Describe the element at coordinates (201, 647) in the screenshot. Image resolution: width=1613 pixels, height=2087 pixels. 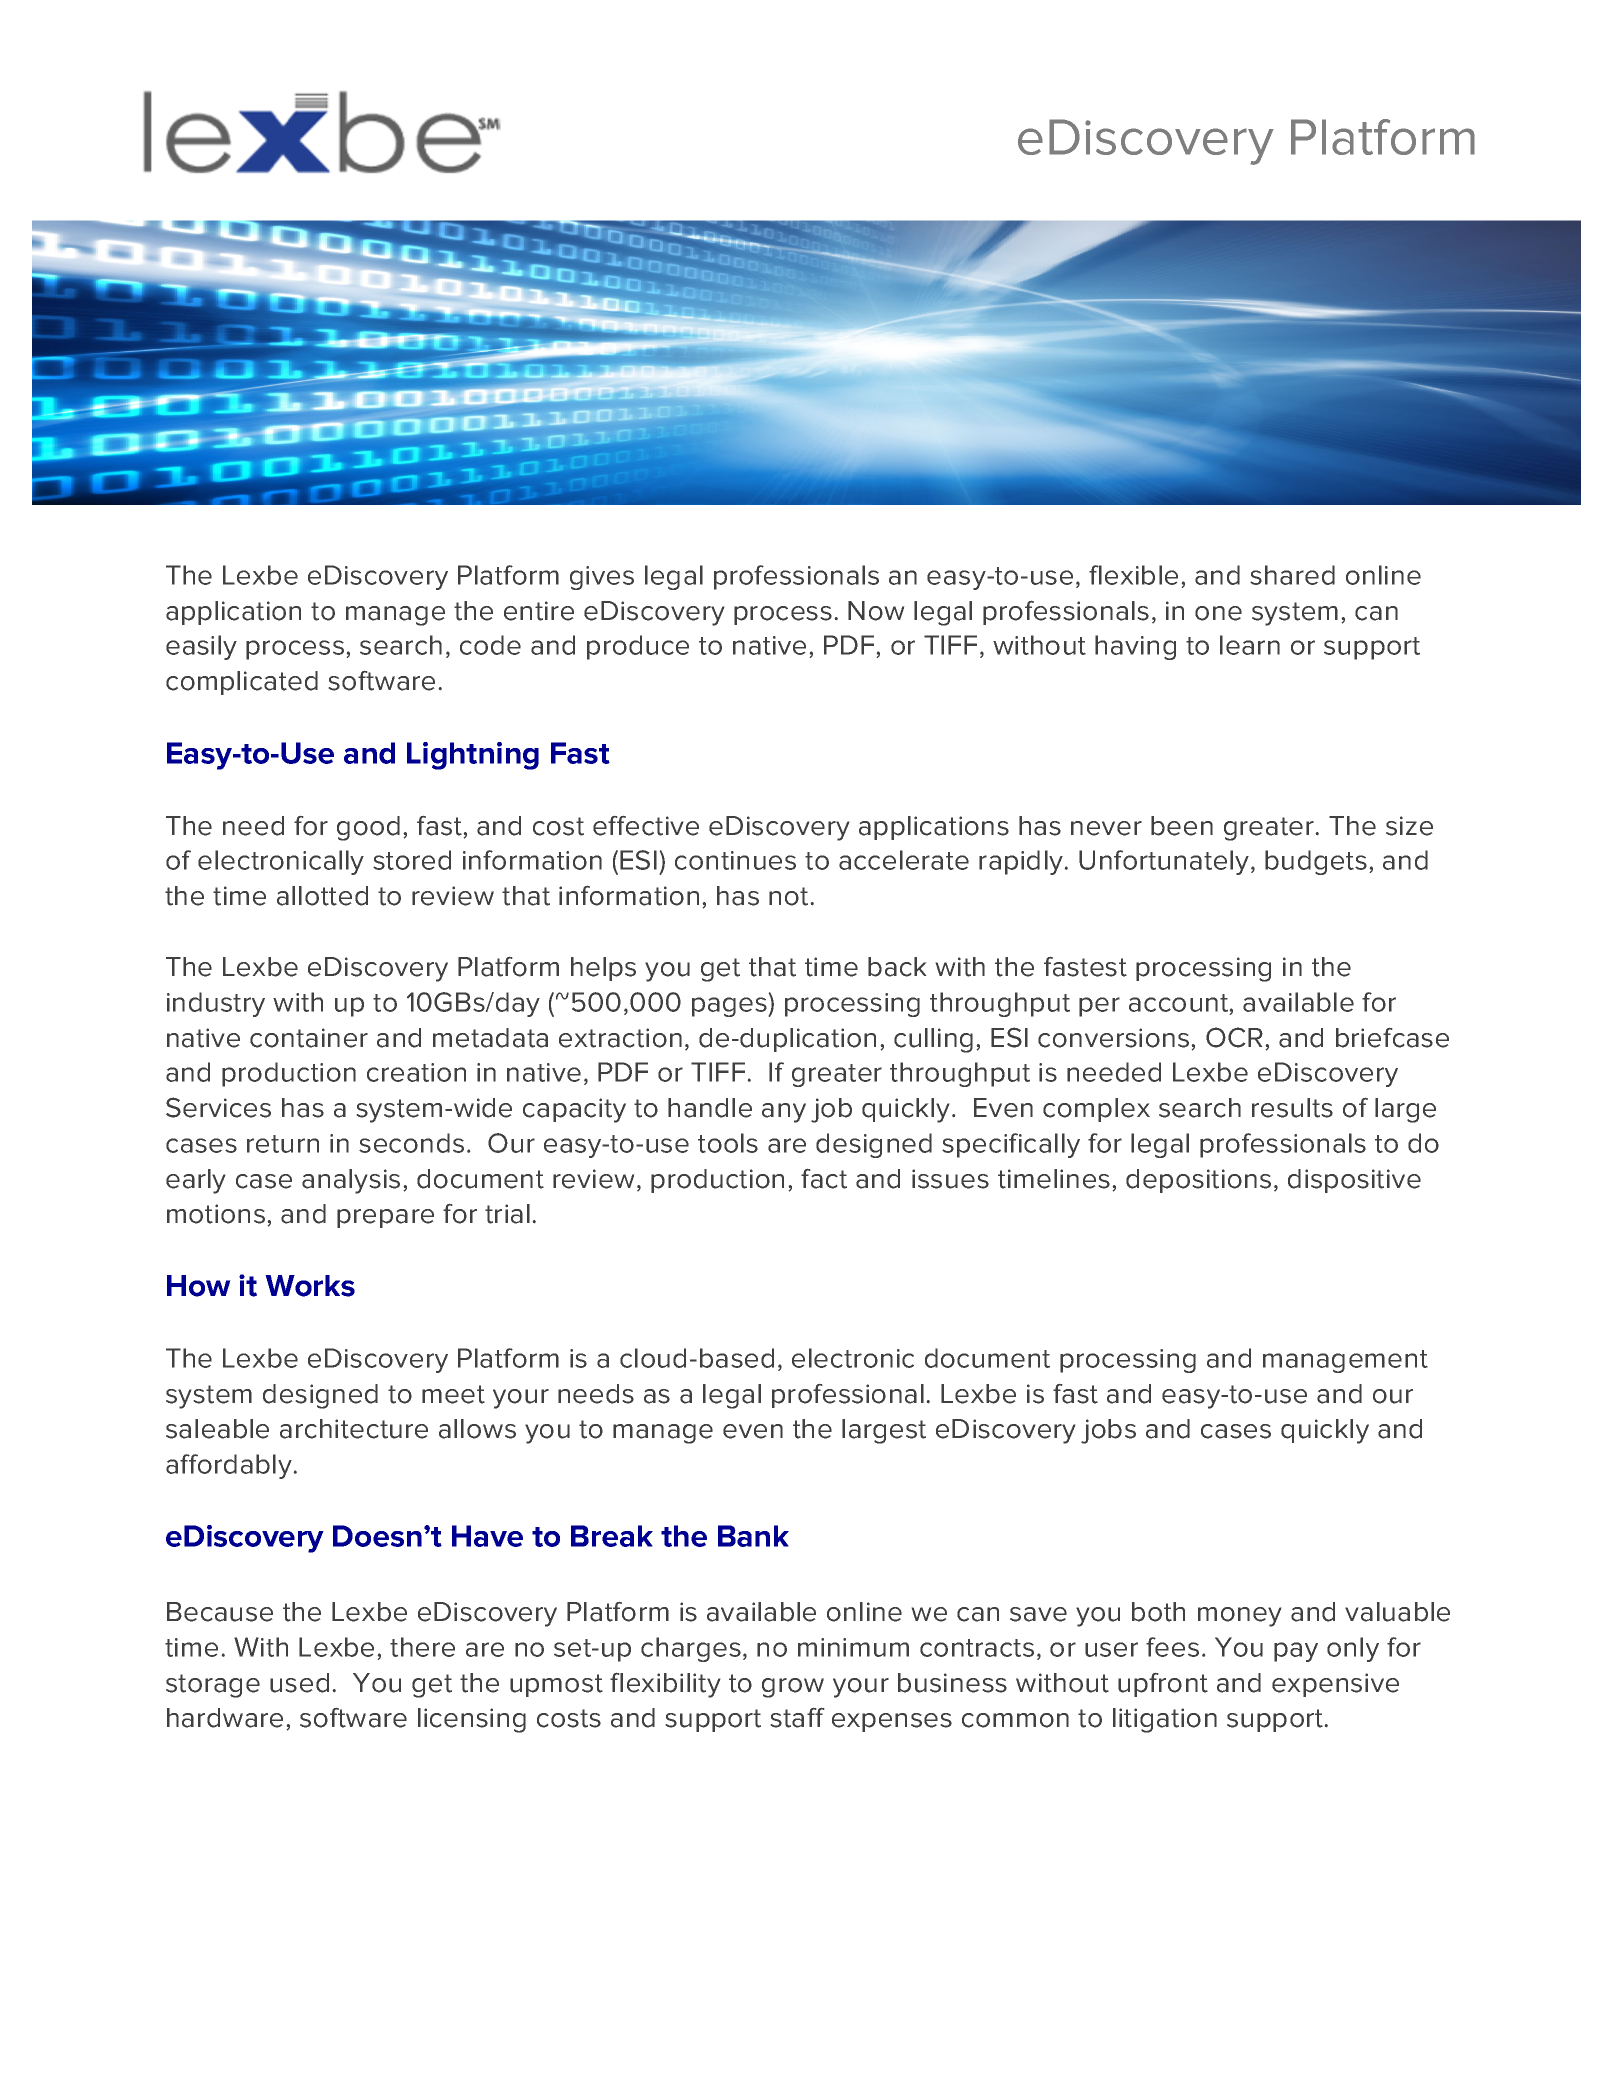
I see `easily` at that location.
